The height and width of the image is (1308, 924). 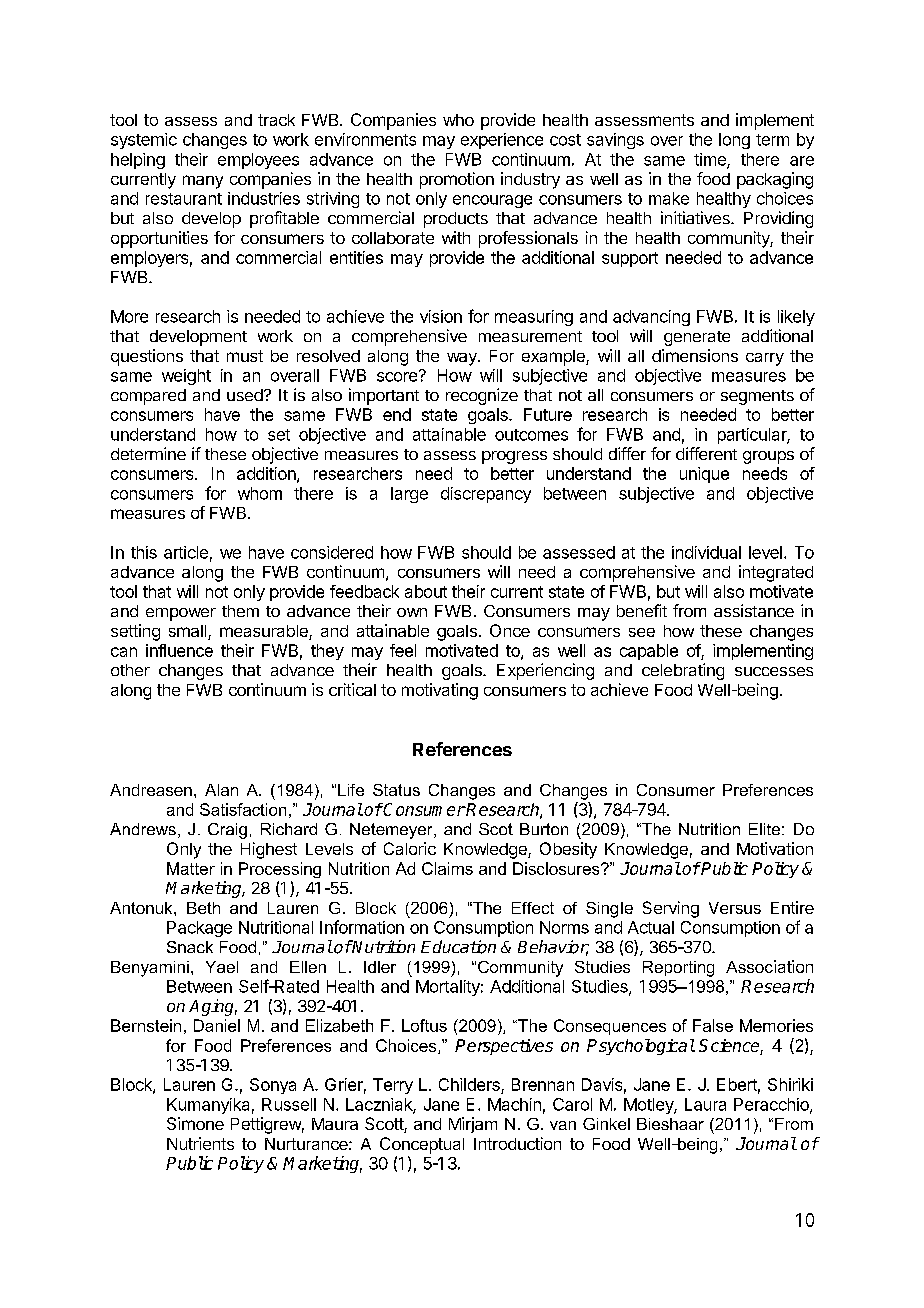 What do you see at coordinates (258, 161) in the image?
I see `employees` at bounding box center [258, 161].
